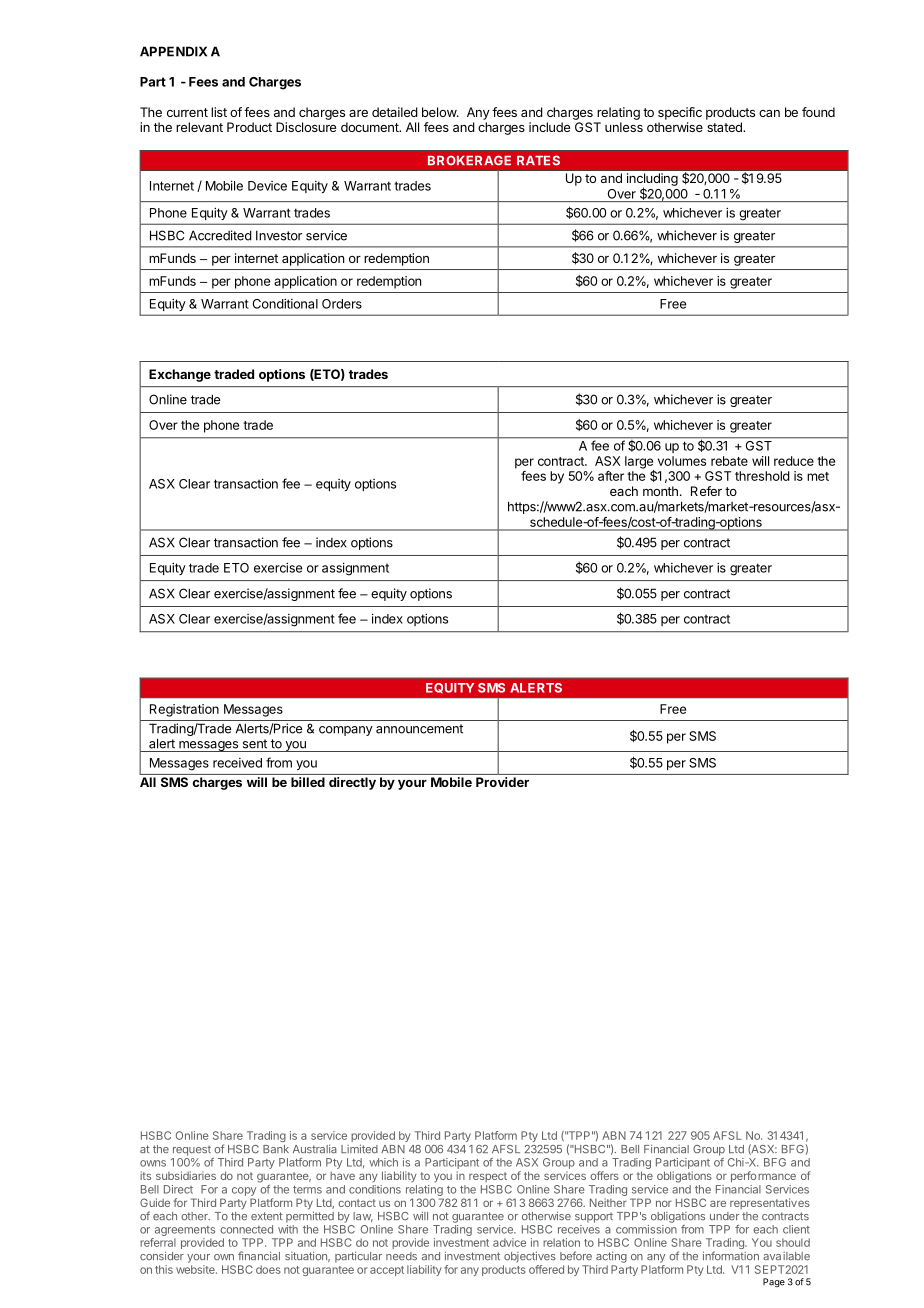 The width and height of the screenshot is (924, 1308). What do you see at coordinates (509, 1242) in the screenshot?
I see `advice` at bounding box center [509, 1242].
